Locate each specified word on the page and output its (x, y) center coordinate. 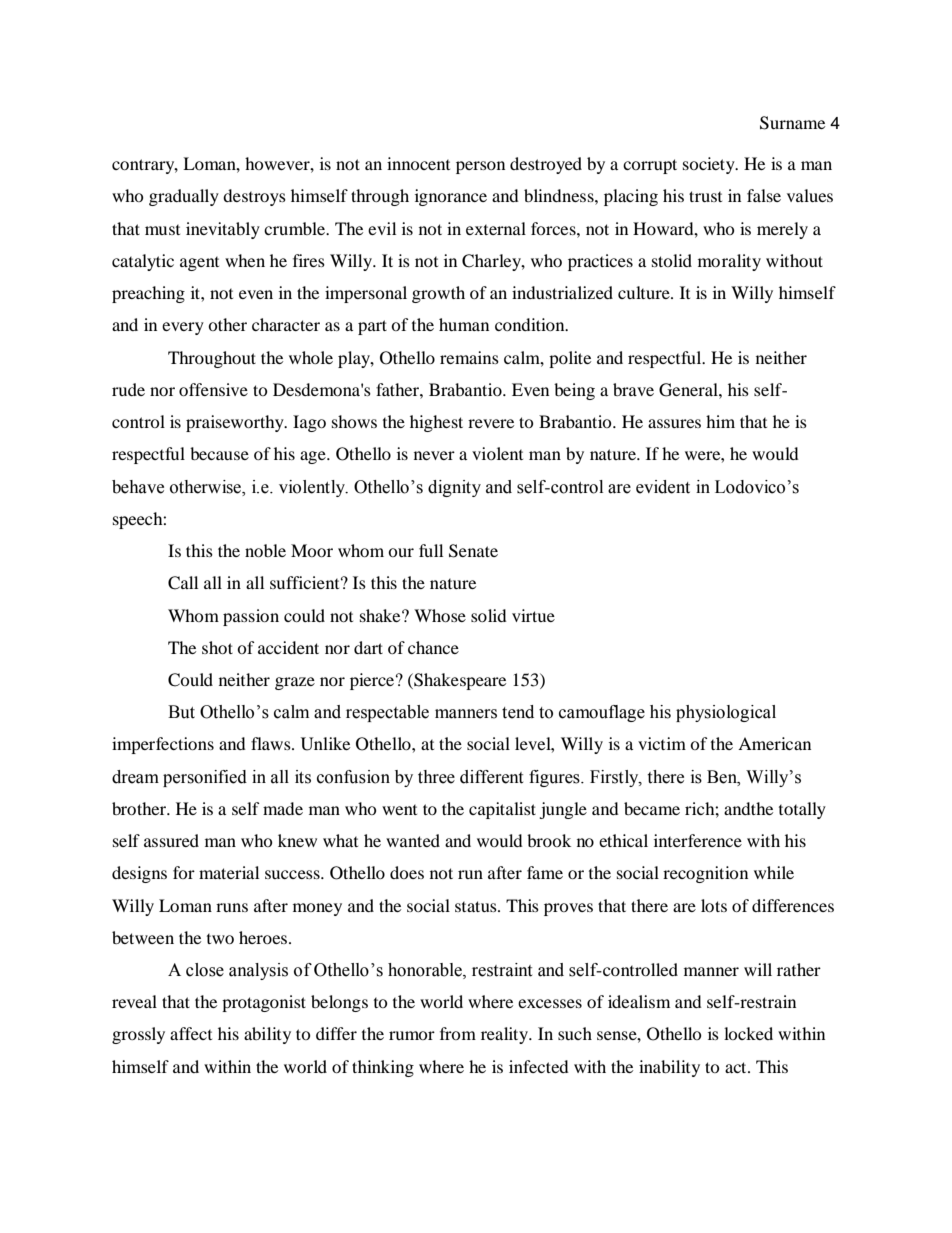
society (710, 165)
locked (748, 1033)
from (458, 1033)
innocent (418, 163)
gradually (184, 197)
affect (191, 1033)
